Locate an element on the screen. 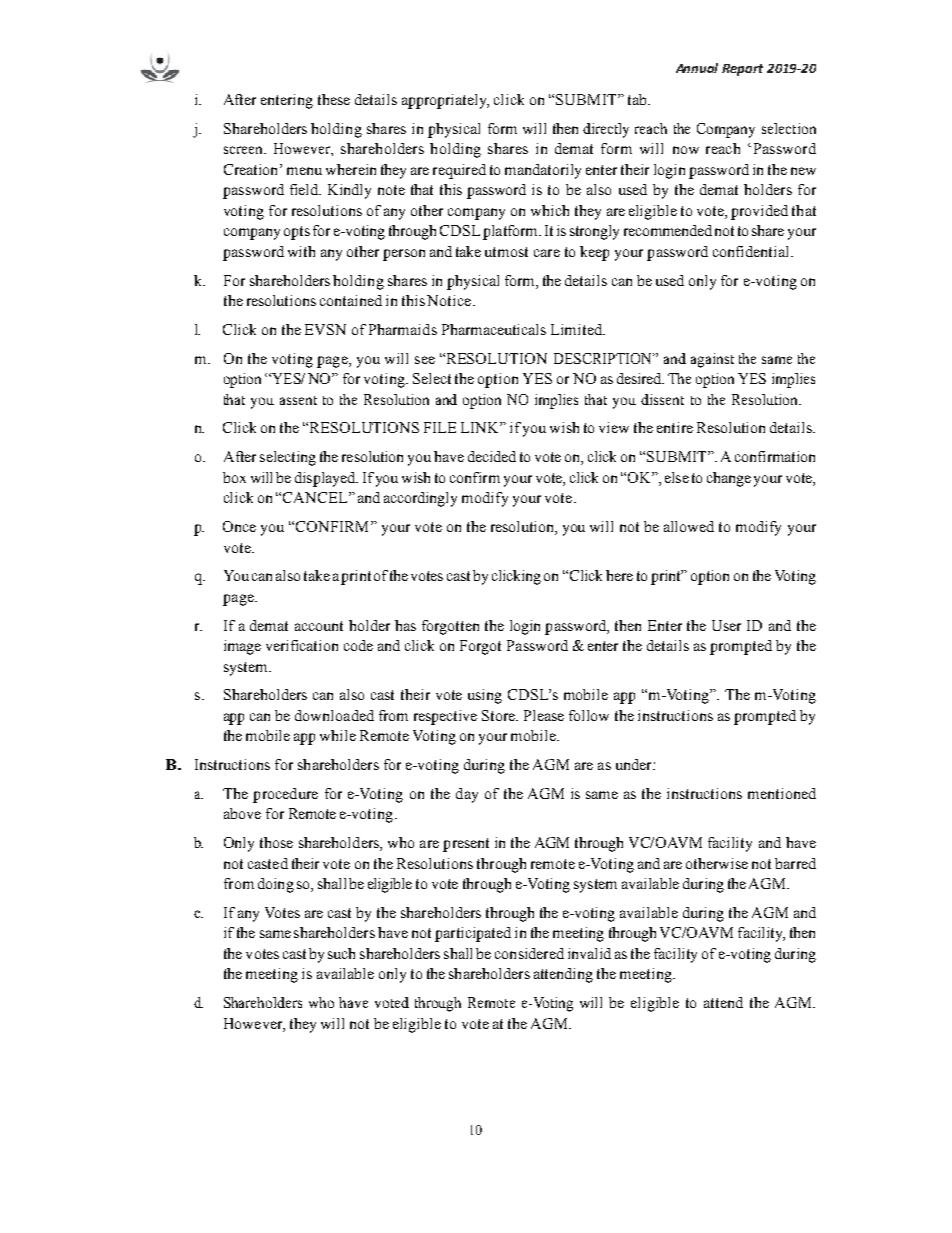  barred is located at coordinates (795, 863).
